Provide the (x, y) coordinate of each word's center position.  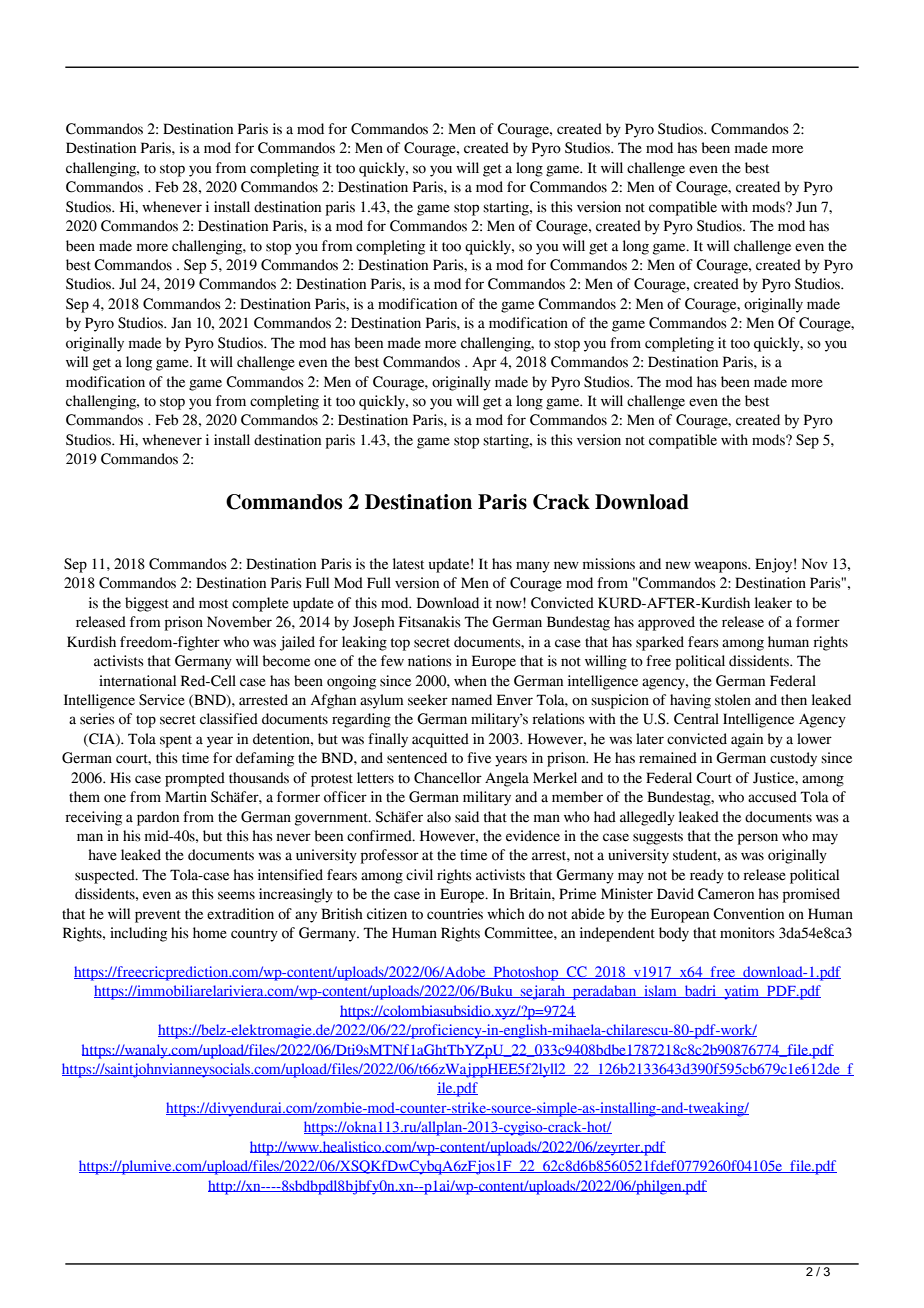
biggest (147, 604)
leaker (773, 603)
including (138, 934)
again (747, 740)
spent (176, 741)
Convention (748, 914)
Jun (806, 207)
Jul (127, 284)
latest (408, 564)
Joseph (374, 623)
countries (455, 914)
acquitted (440, 740)
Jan (181, 323)
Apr (484, 363)
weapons (721, 567)
